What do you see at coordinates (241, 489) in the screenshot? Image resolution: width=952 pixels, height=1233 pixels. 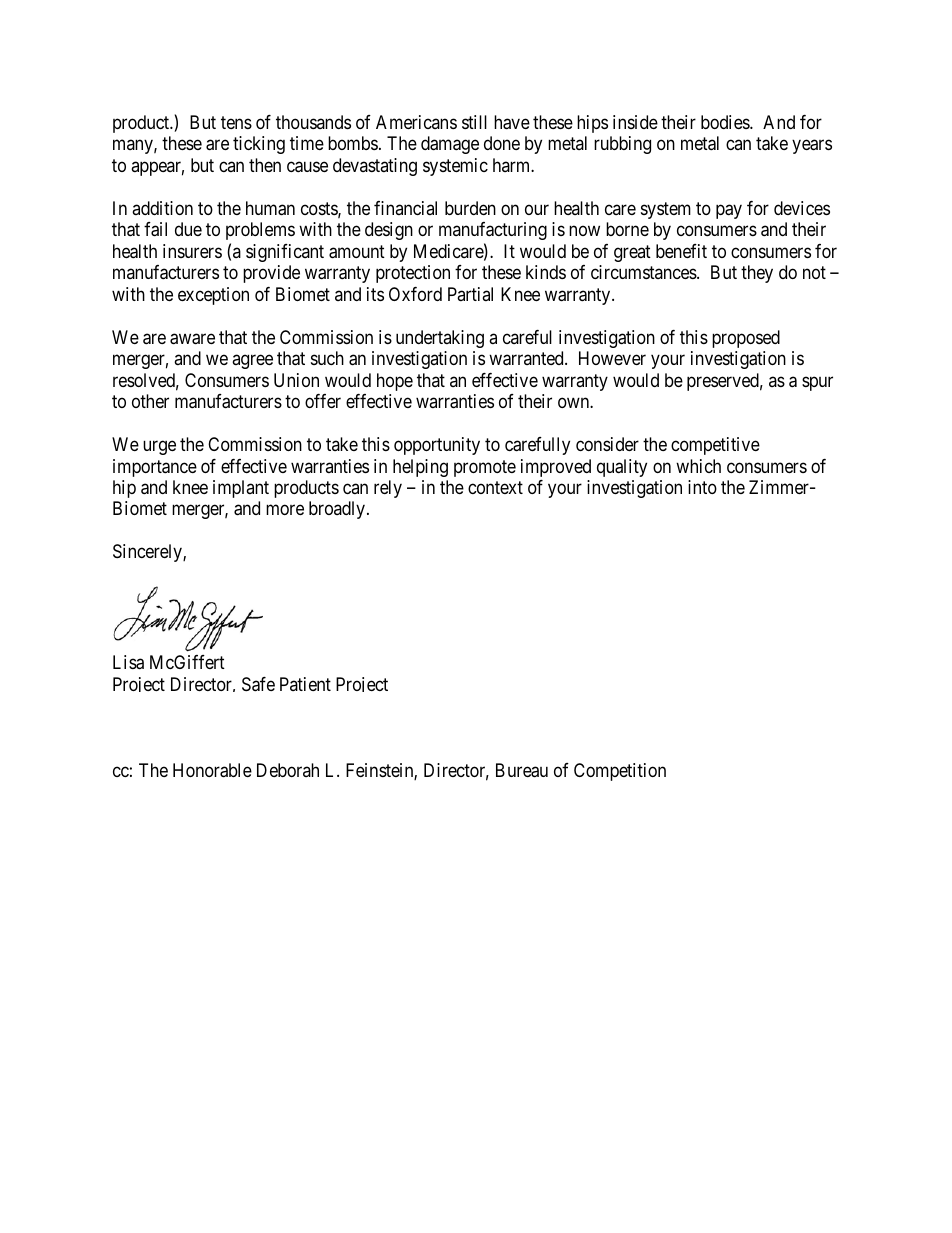 I see `implant` at bounding box center [241, 489].
